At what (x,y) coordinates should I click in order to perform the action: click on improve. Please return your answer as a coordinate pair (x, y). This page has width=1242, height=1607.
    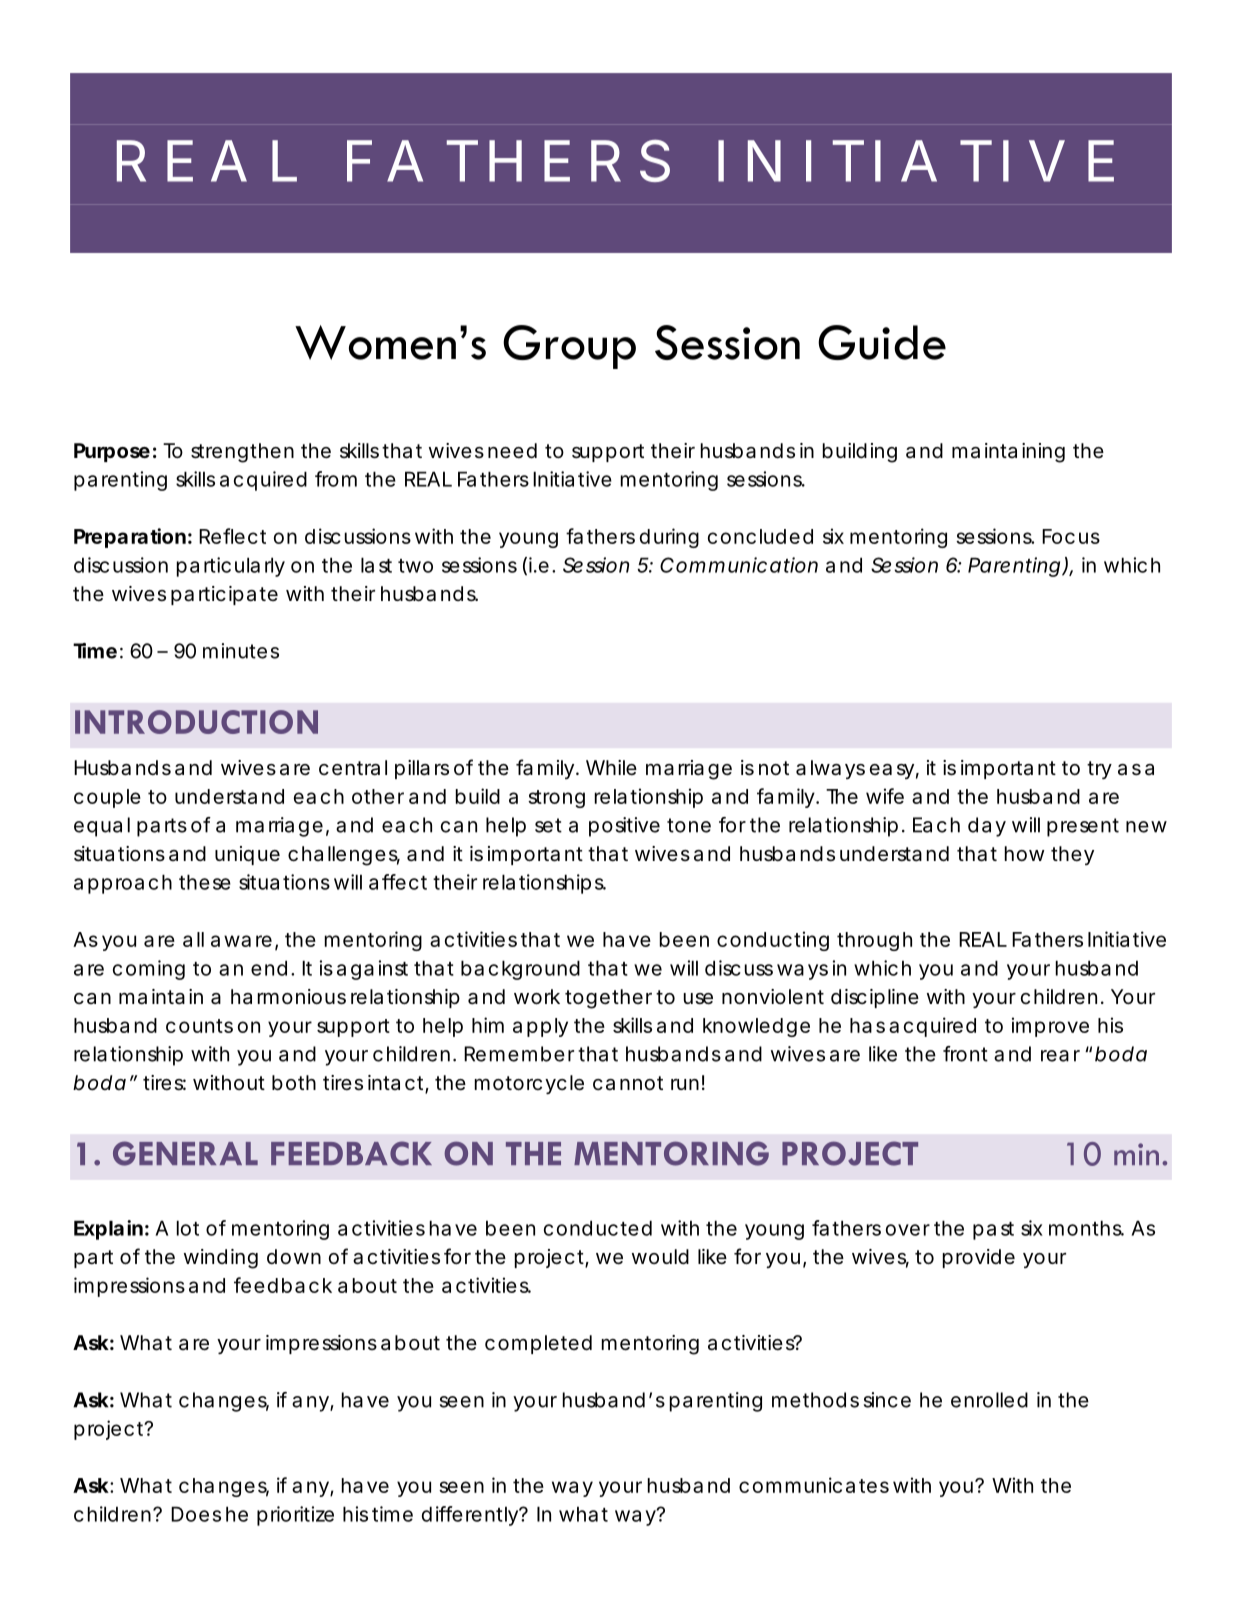
    Looking at the image, I should click on (1050, 1027).
